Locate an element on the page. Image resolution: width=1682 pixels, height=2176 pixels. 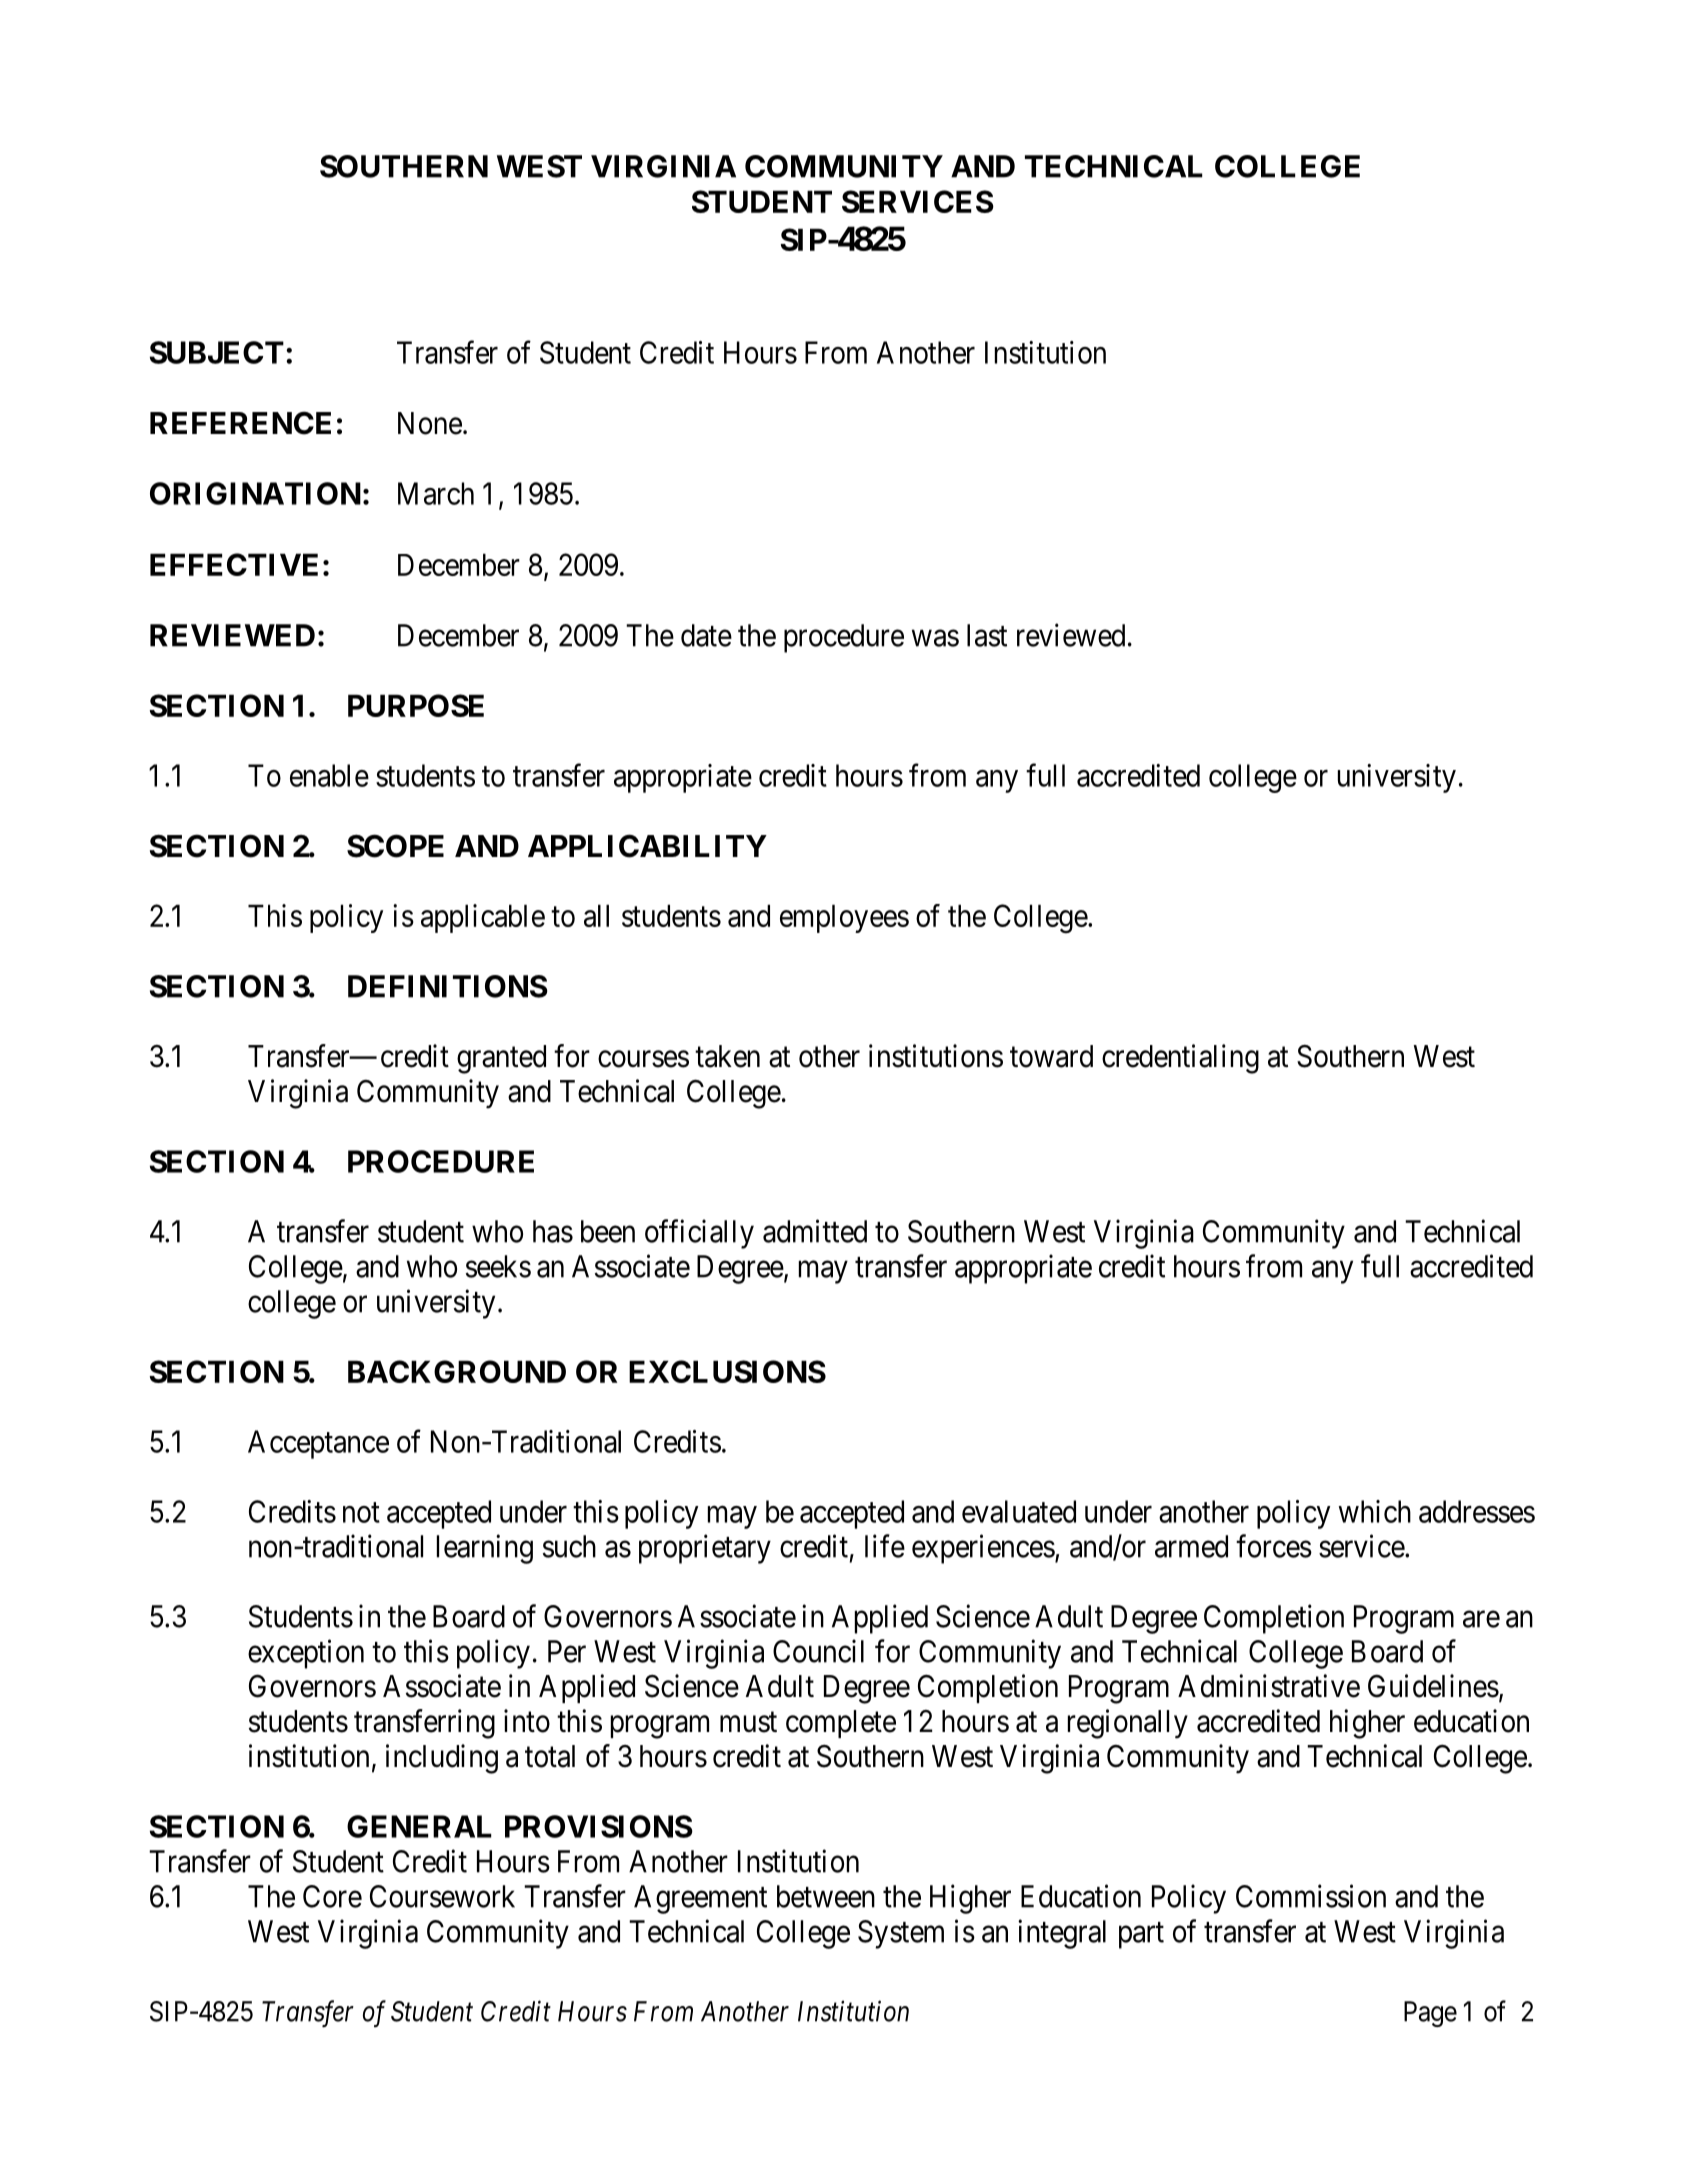
life is located at coordinates (885, 1546).
